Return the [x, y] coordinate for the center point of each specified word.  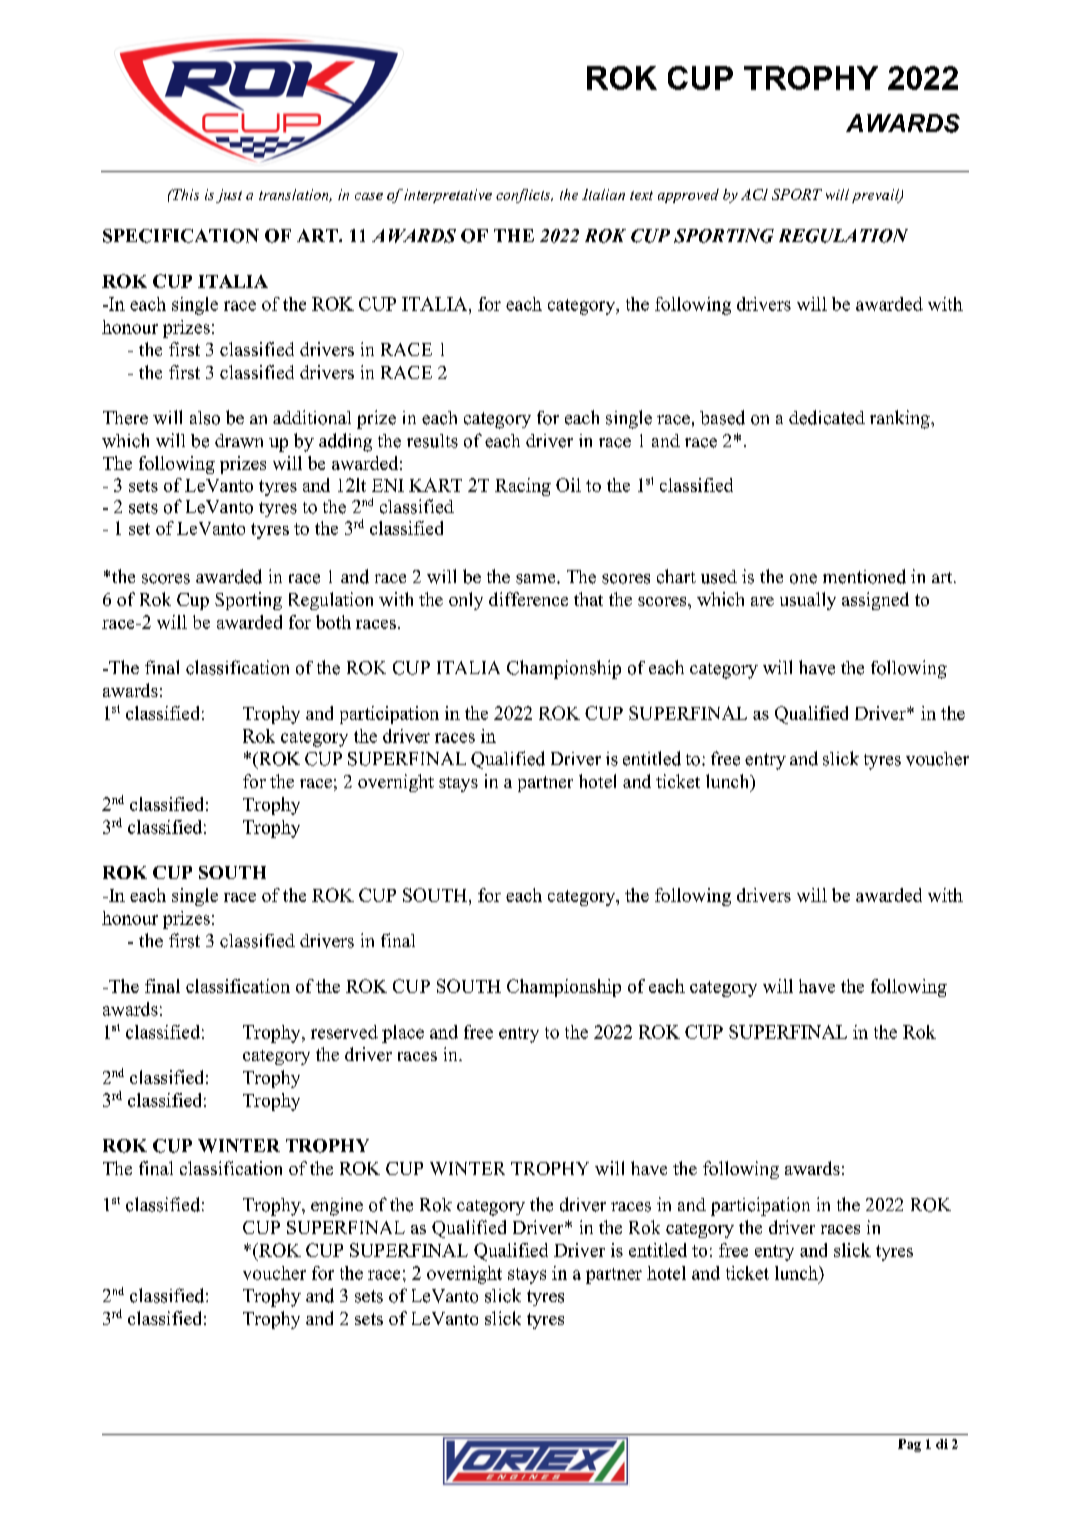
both [333, 622]
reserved [344, 1032]
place [403, 1034]
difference [528, 599]
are [762, 601]
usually [808, 601]
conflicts [524, 196]
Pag [909, 1445]
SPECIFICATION [181, 236]
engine [337, 1207]
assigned [875, 601]
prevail [877, 196]
